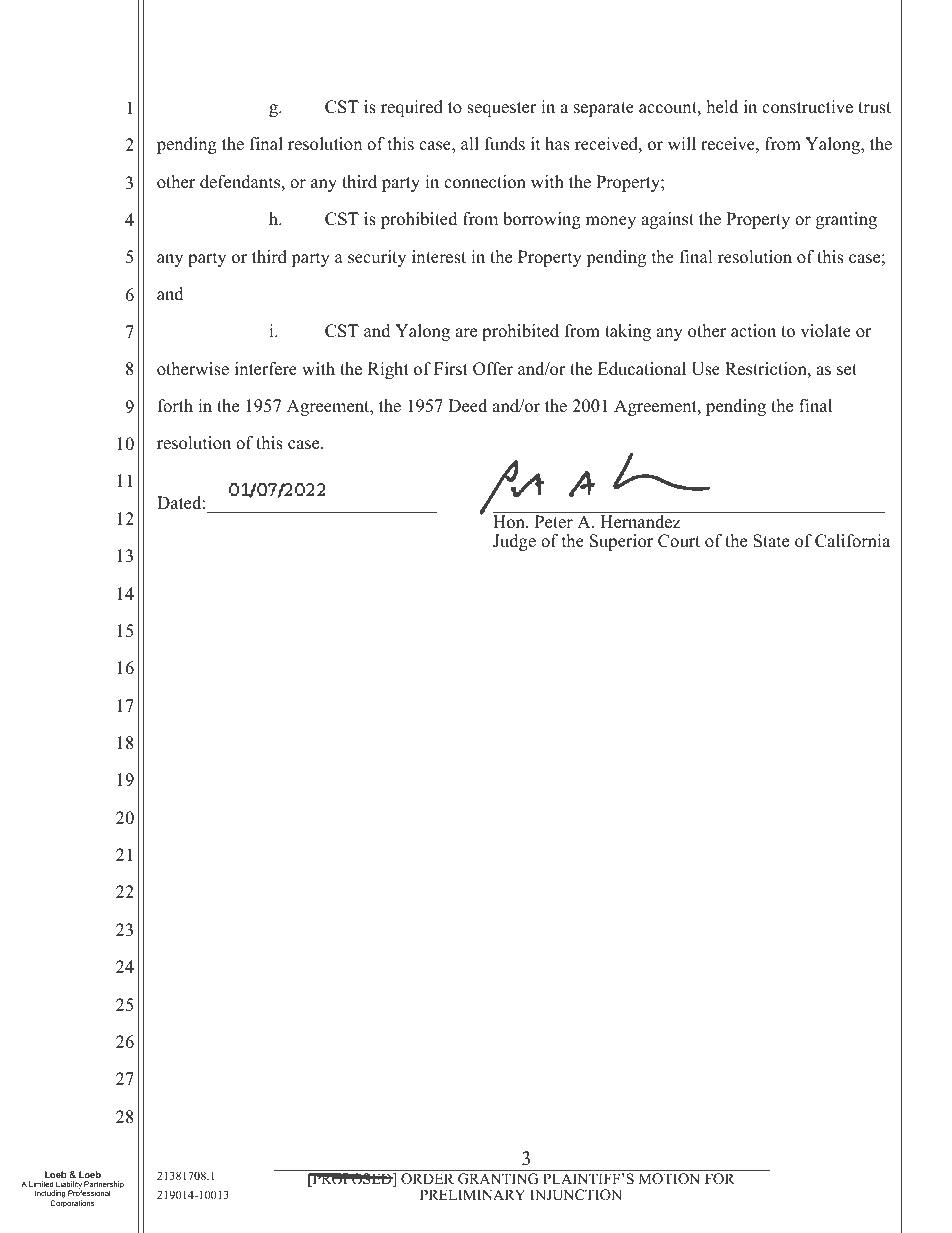 Image resolution: width=952 pixels, height=1233 pixels. Describe the element at coordinates (807, 107) in the image. I see `constructive` at that location.
